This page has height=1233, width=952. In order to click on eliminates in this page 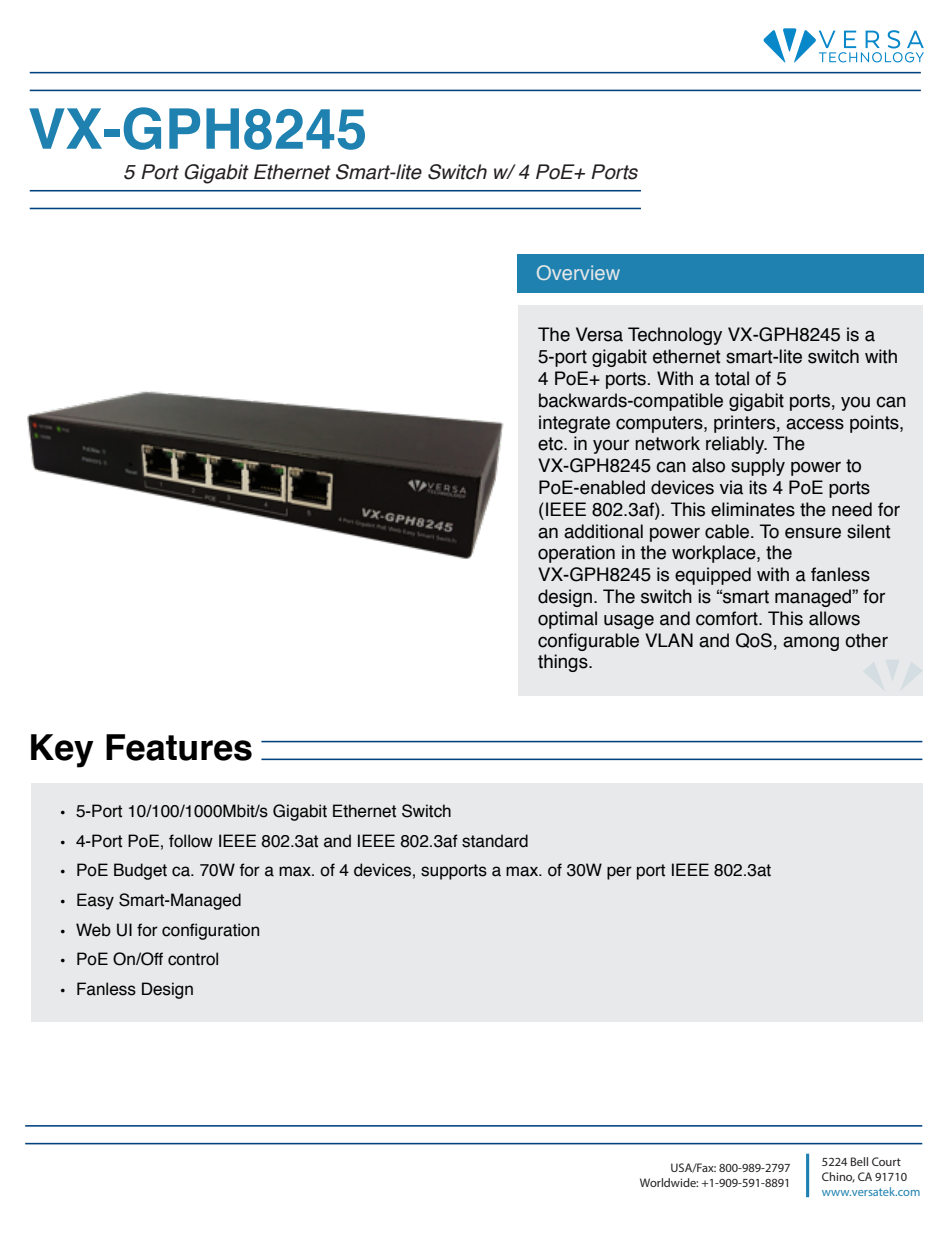, I will do `click(753, 509)`.
